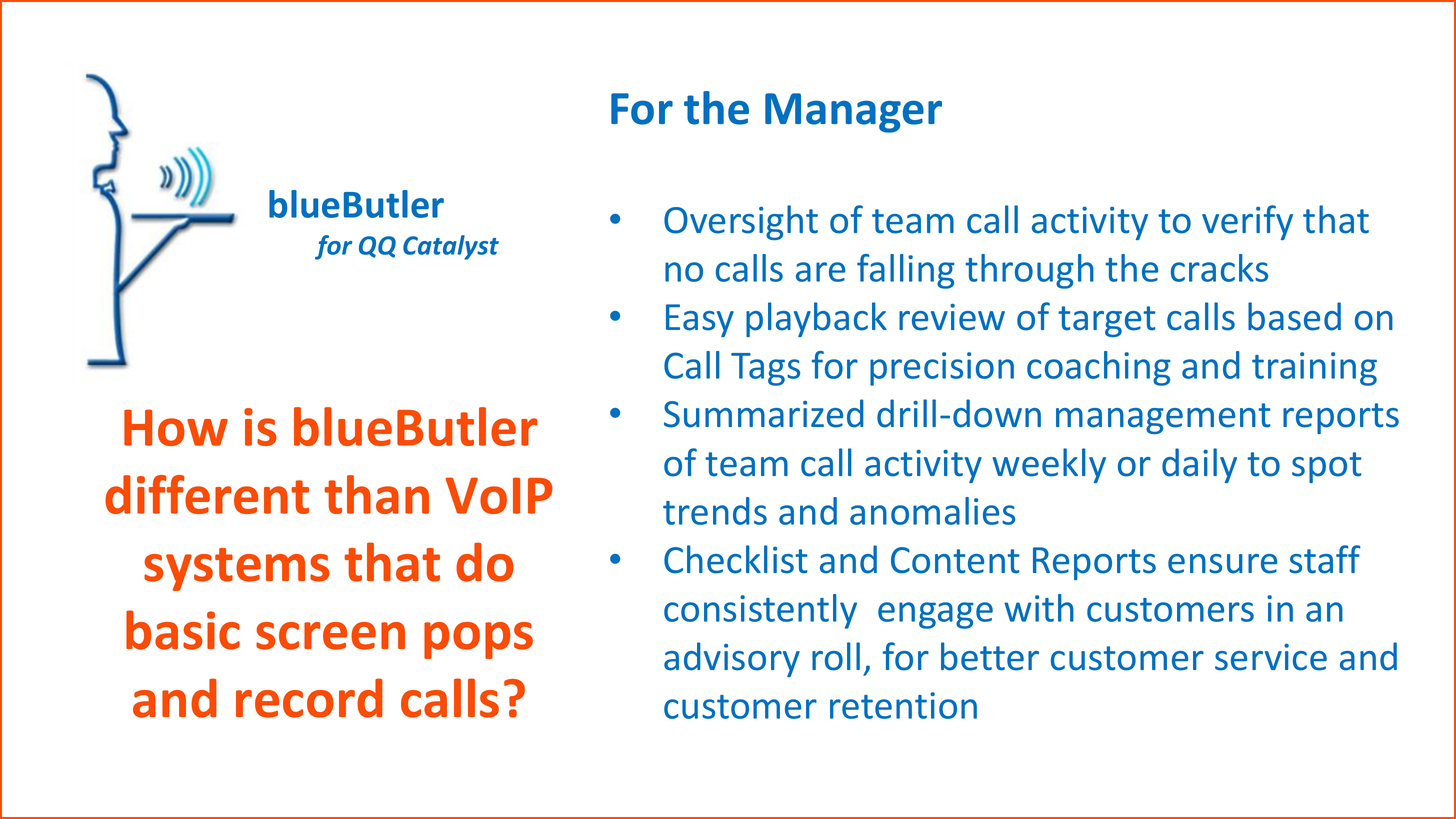 The height and width of the page is (819, 1456). What do you see at coordinates (376, 494) in the page?
I see `than` at bounding box center [376, 494].
